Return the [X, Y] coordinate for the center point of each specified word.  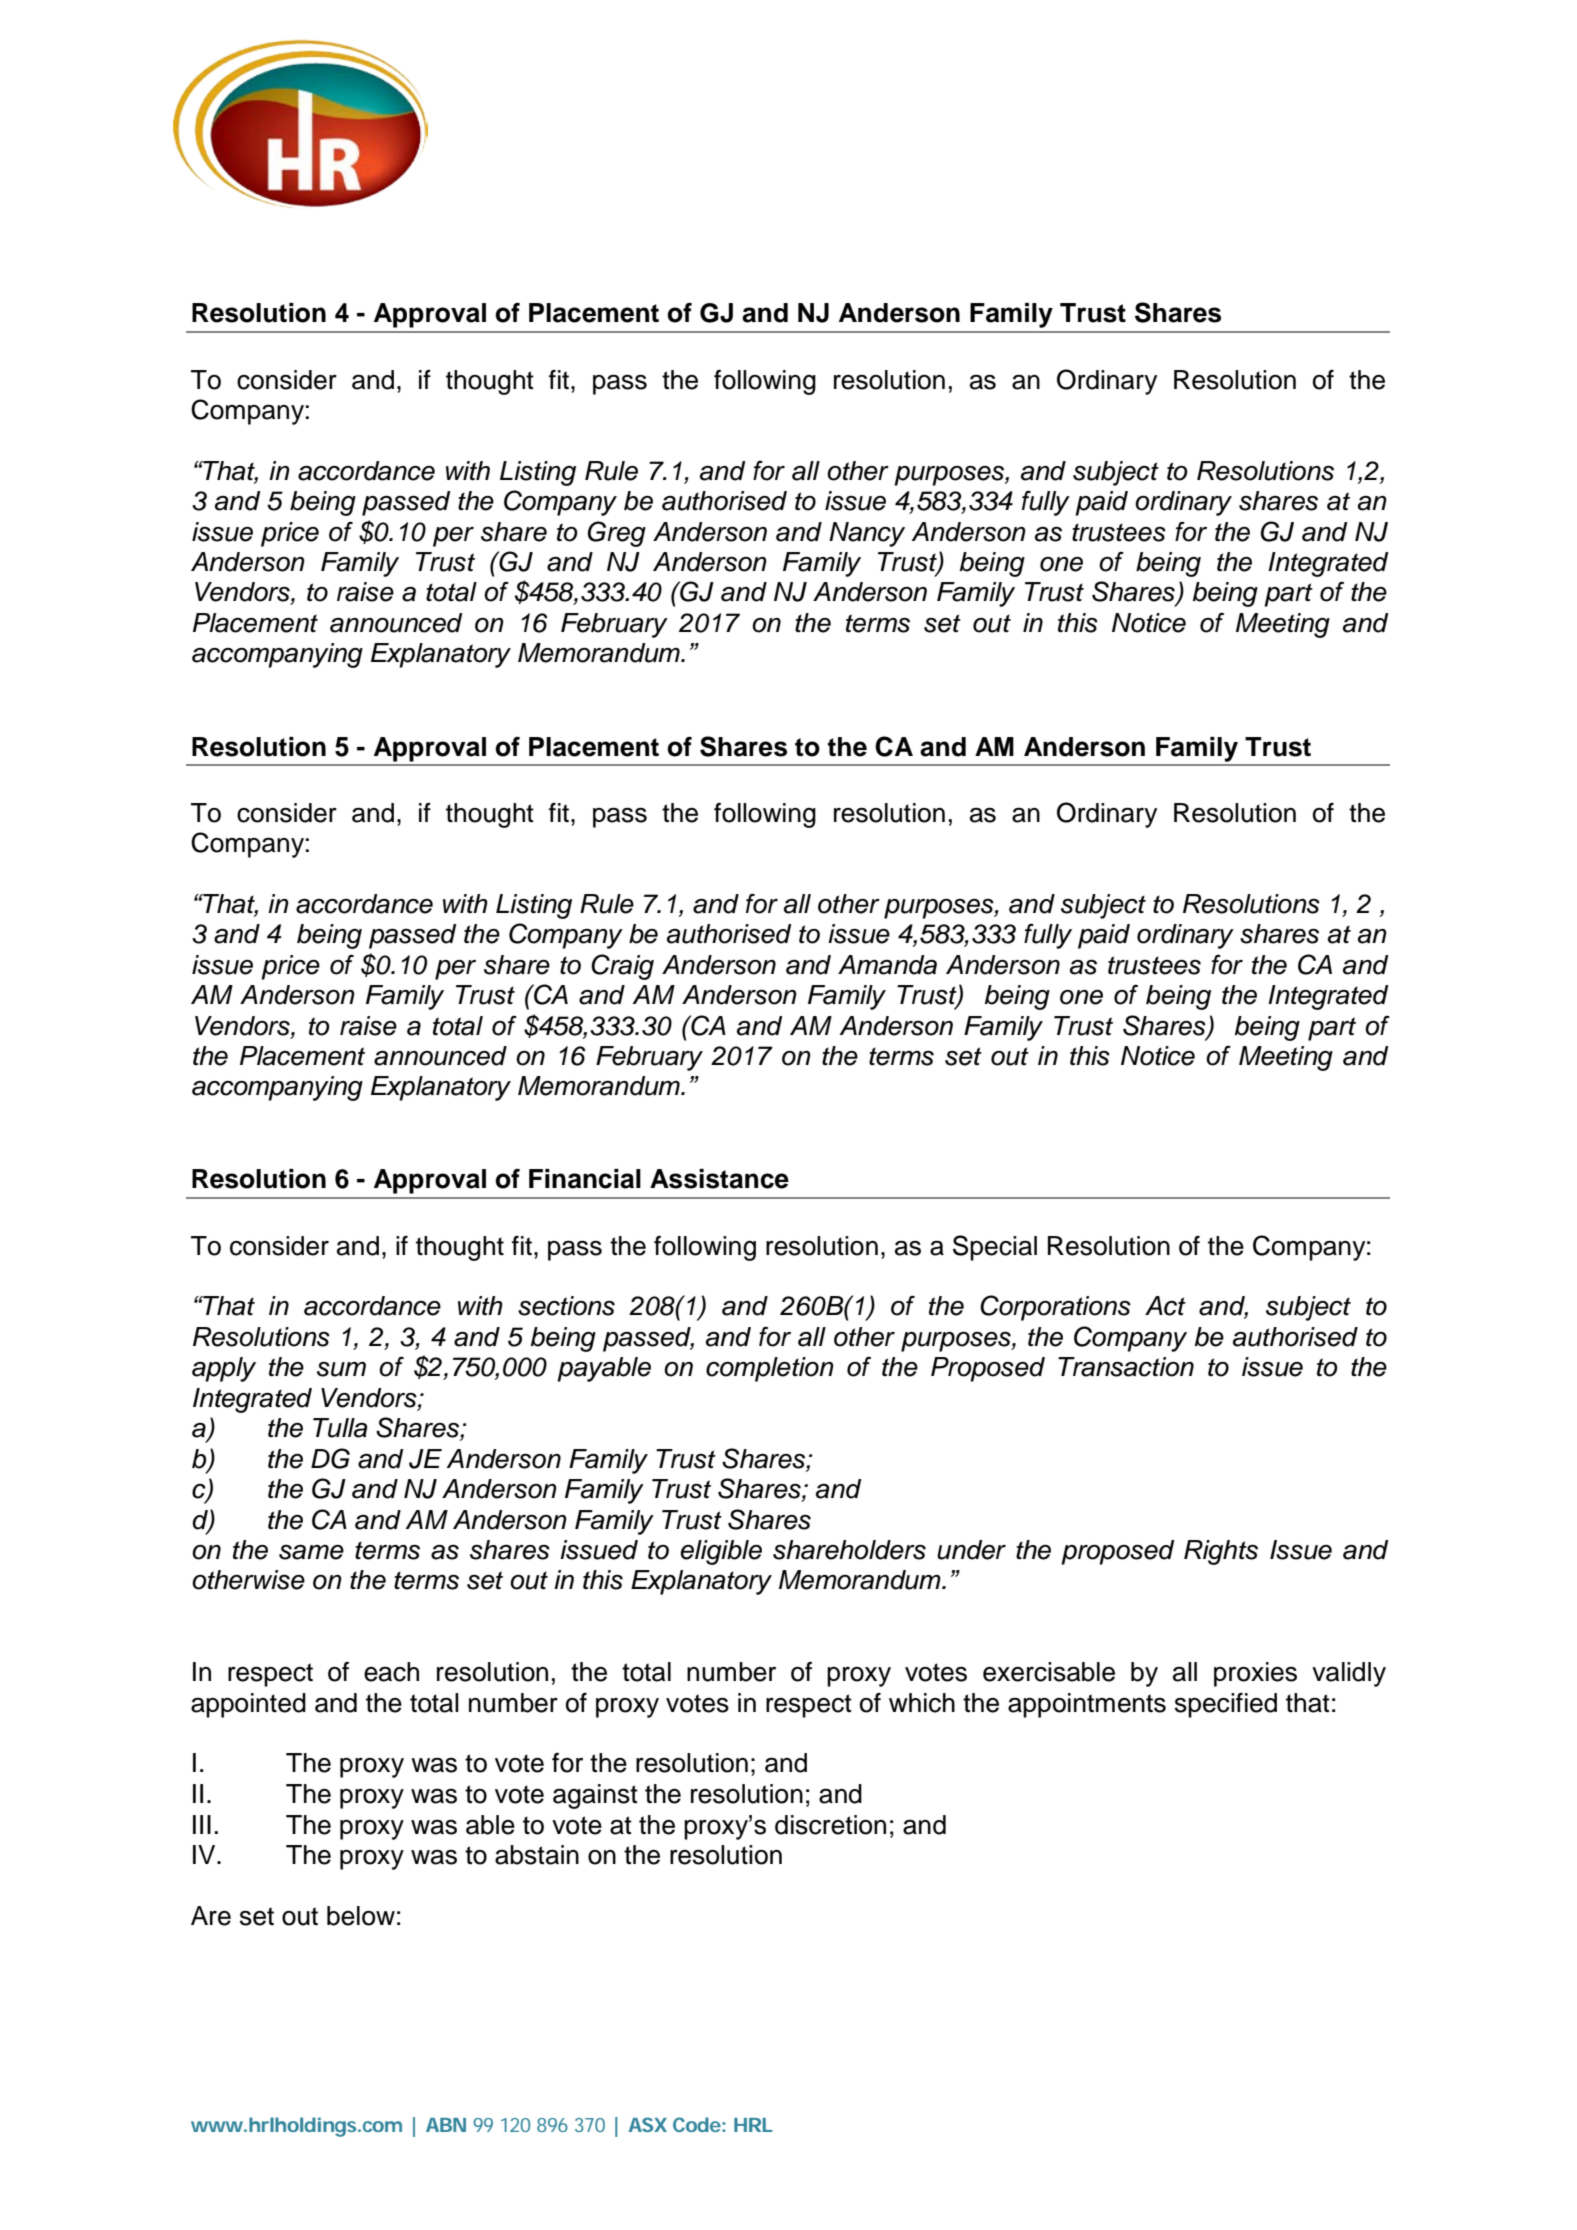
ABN [446, 2125]
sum [341, 1369]
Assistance [719, 1179]
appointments [1087, 1705]
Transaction [1126, 1367]
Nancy [867, 534]
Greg [617, 534]
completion [770, 1369]
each [391, 1672]
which [922, 1703]
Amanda [887, 965]
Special [995, 1248]
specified [1226, 1705]
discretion [830, 1825]
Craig [622, 967]
